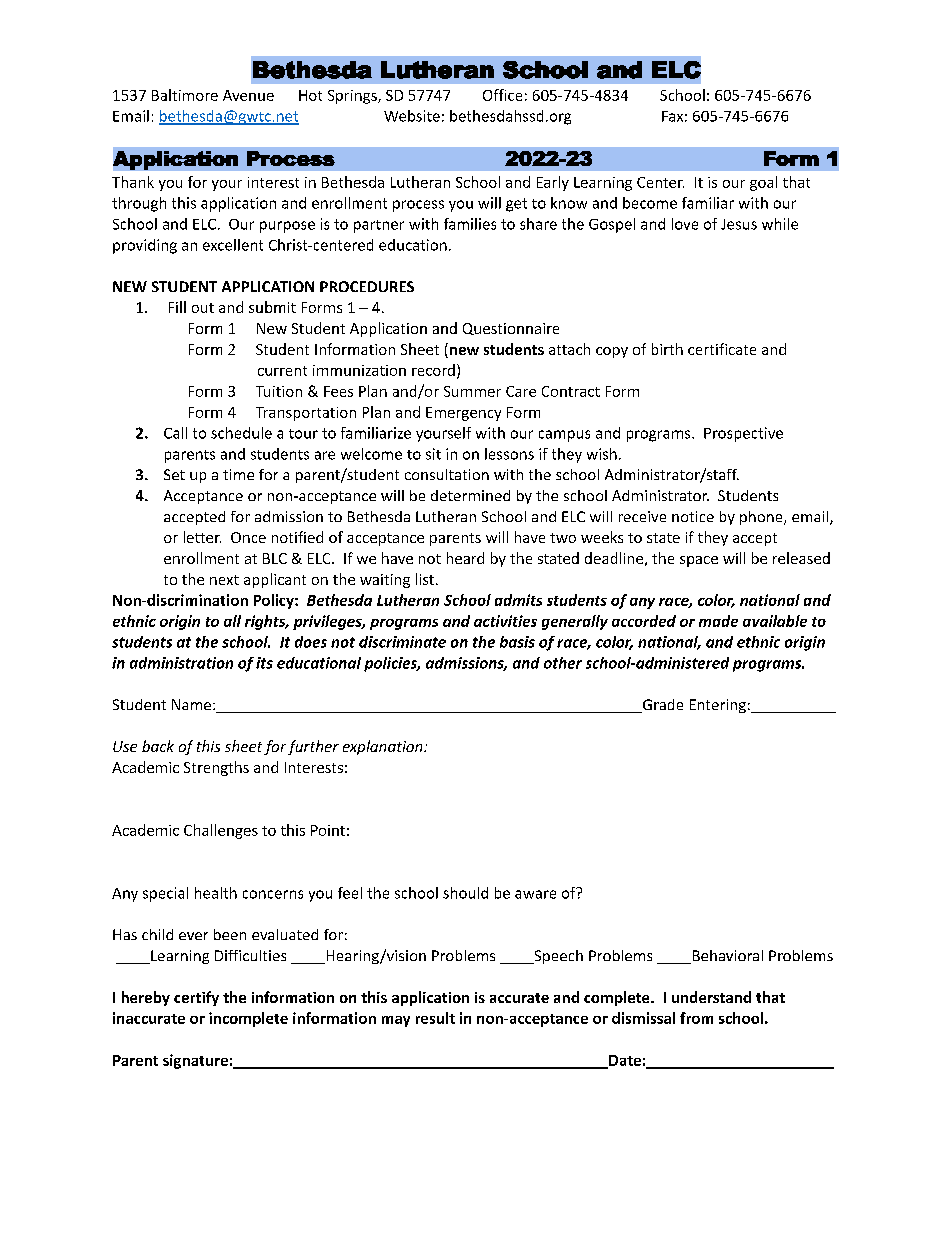 The image size is (952, 1233). What do you see at coordinates (435, 1018) in the screenshot?
I see `result` at bounding box center [435, 1018].
